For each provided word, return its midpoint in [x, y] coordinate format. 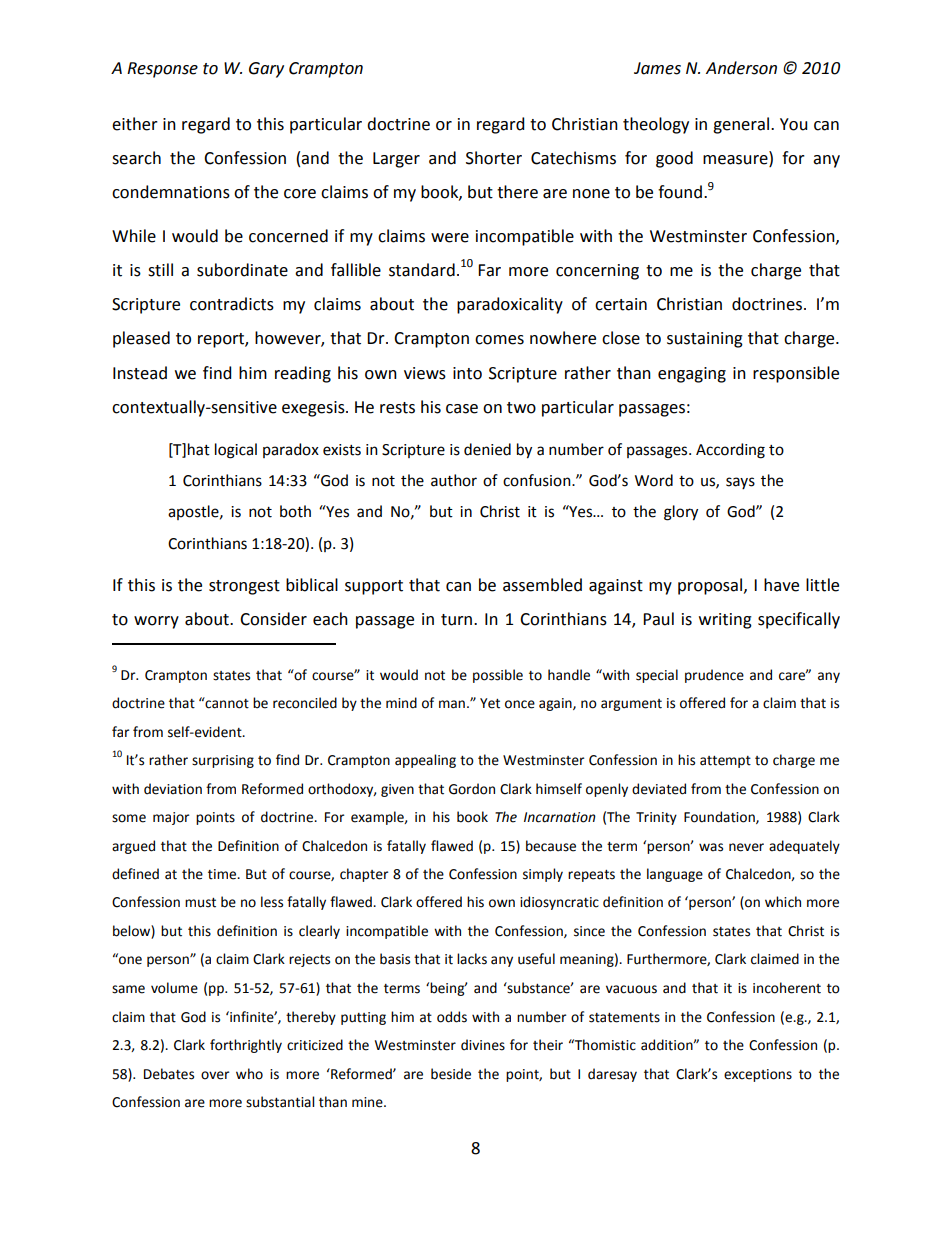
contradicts [232, 304]
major [171, 818]
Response [162, 70]
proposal [711, 586]
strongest [244, 587]
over [215, 1075]
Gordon [472, 789]
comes [499, 340]
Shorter [494, 158]
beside [451, 1074]
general [741, 125]
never [746, 847]
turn [458, 620]
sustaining [705, 340]
